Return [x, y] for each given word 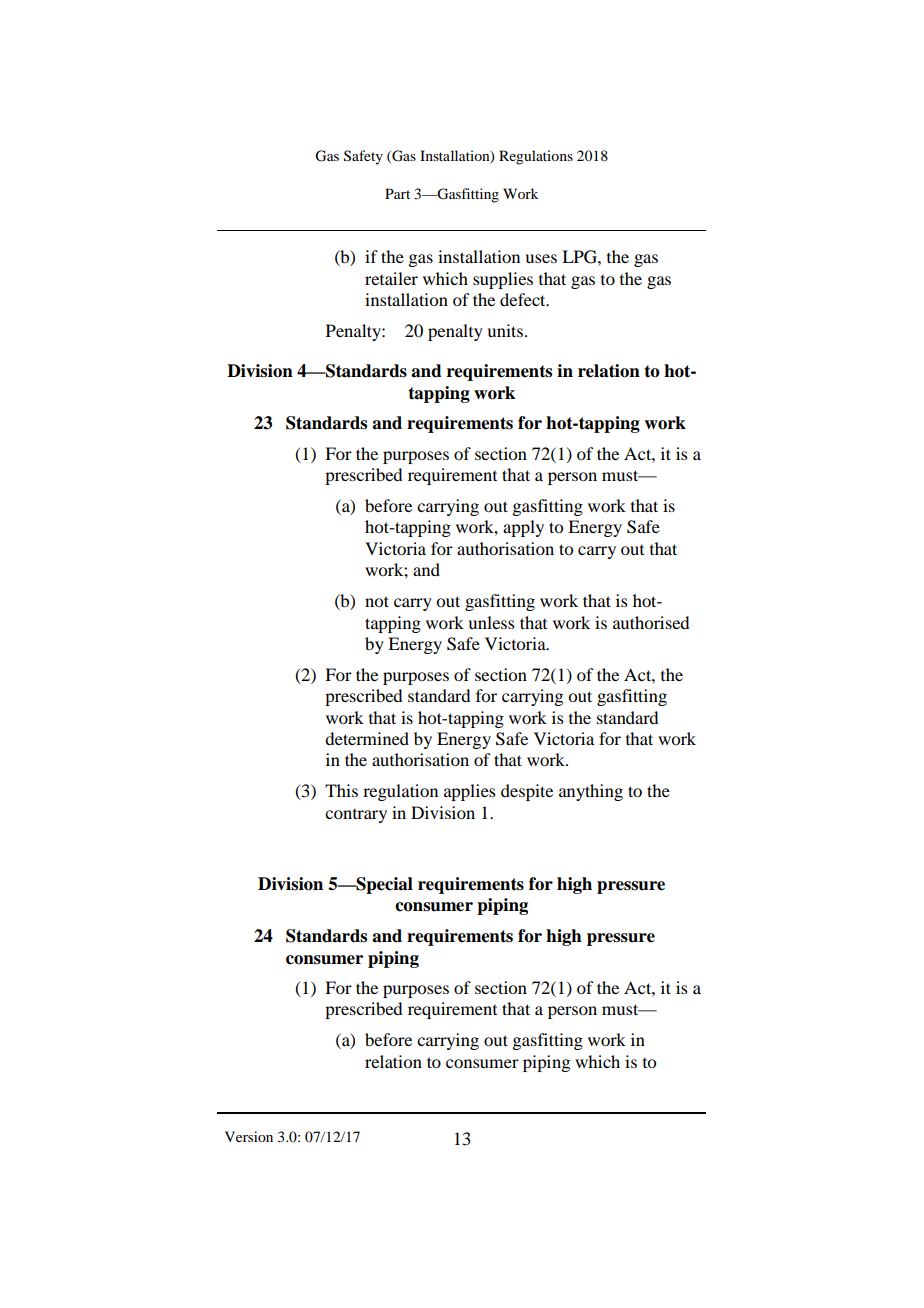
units [505, 330]
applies [470, 792]
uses [541, 258]
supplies [503, 280]
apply [523, 528]
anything [591, 792]
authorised [651, 622]
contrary [356, 816]
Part [397, 193]
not [377, 601]
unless [491, 622]
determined [367, 738]
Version [249, 1136]
